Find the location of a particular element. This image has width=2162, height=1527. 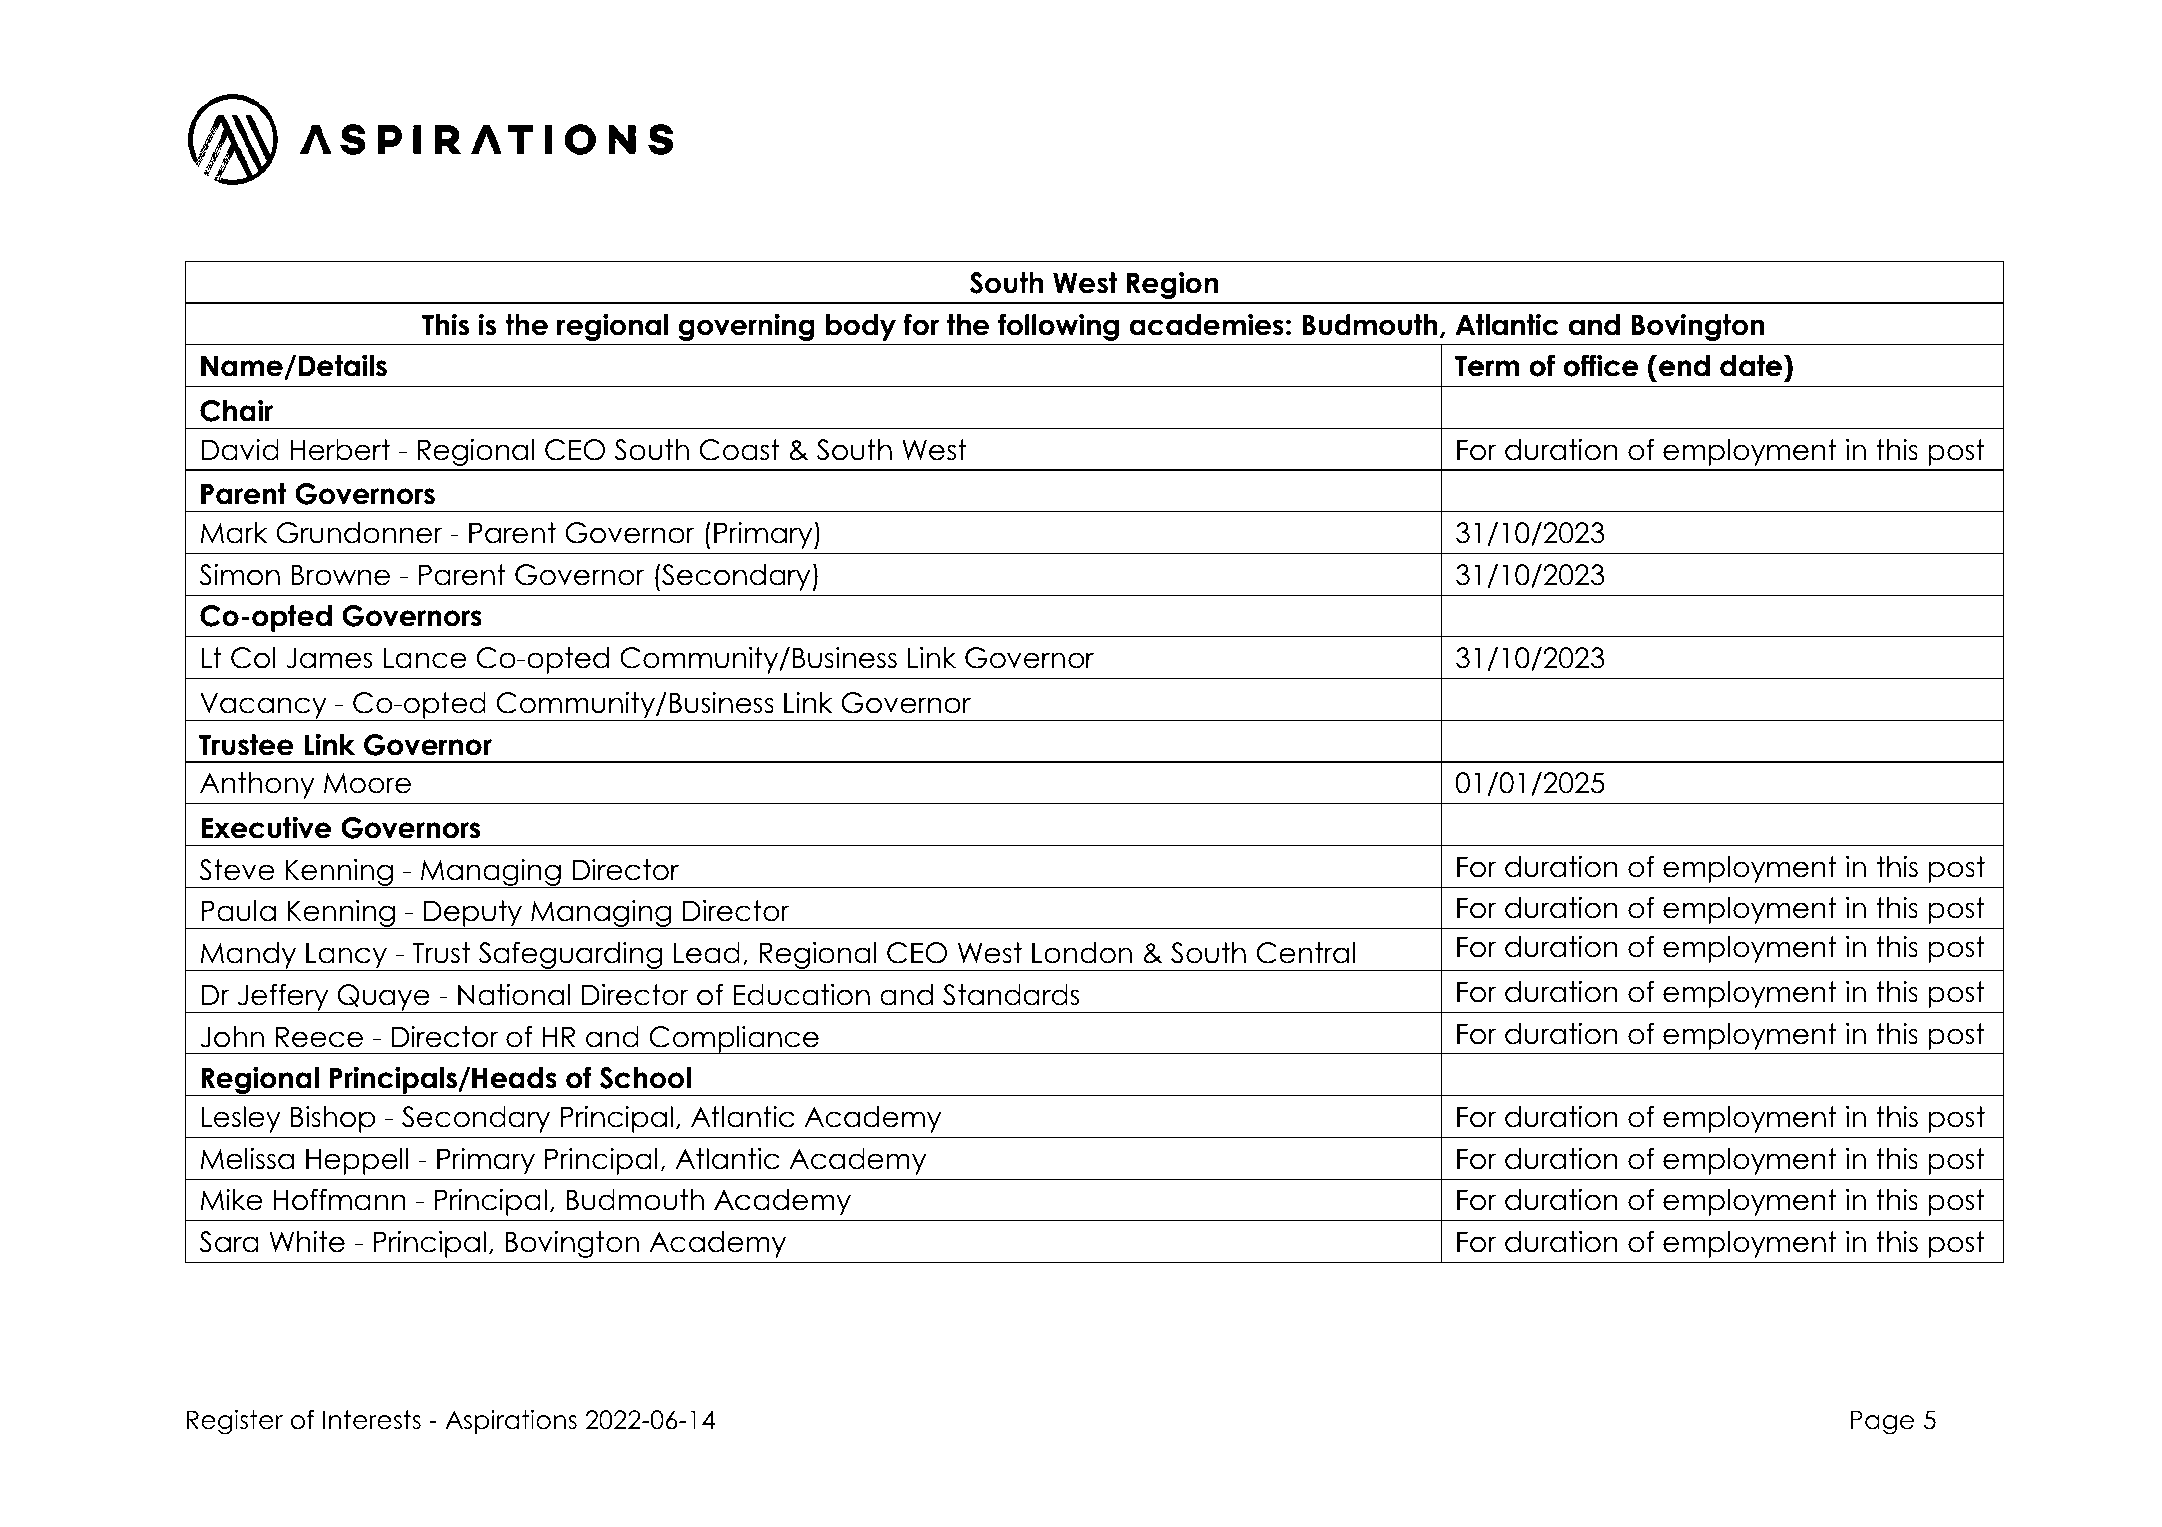

Coast is located at coordinates (739, 450).
